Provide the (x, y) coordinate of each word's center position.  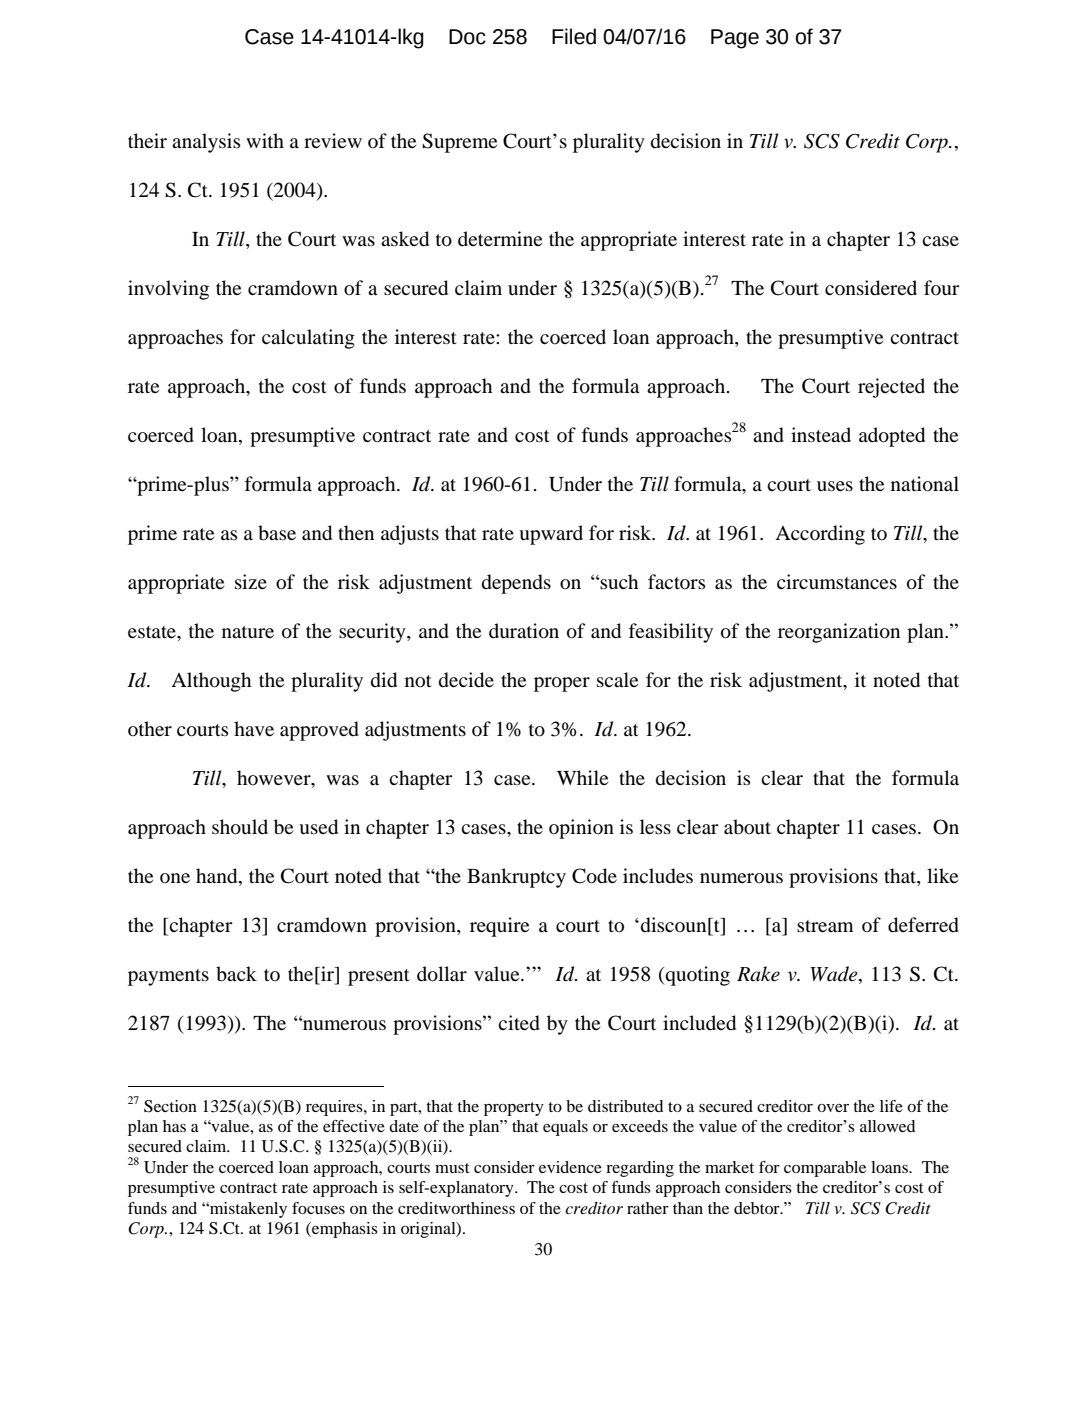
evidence (570, 1167)
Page (735, 39)
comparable (825, 1169)
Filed (574, 36)
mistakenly (247, 1210)
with (265, 140)
